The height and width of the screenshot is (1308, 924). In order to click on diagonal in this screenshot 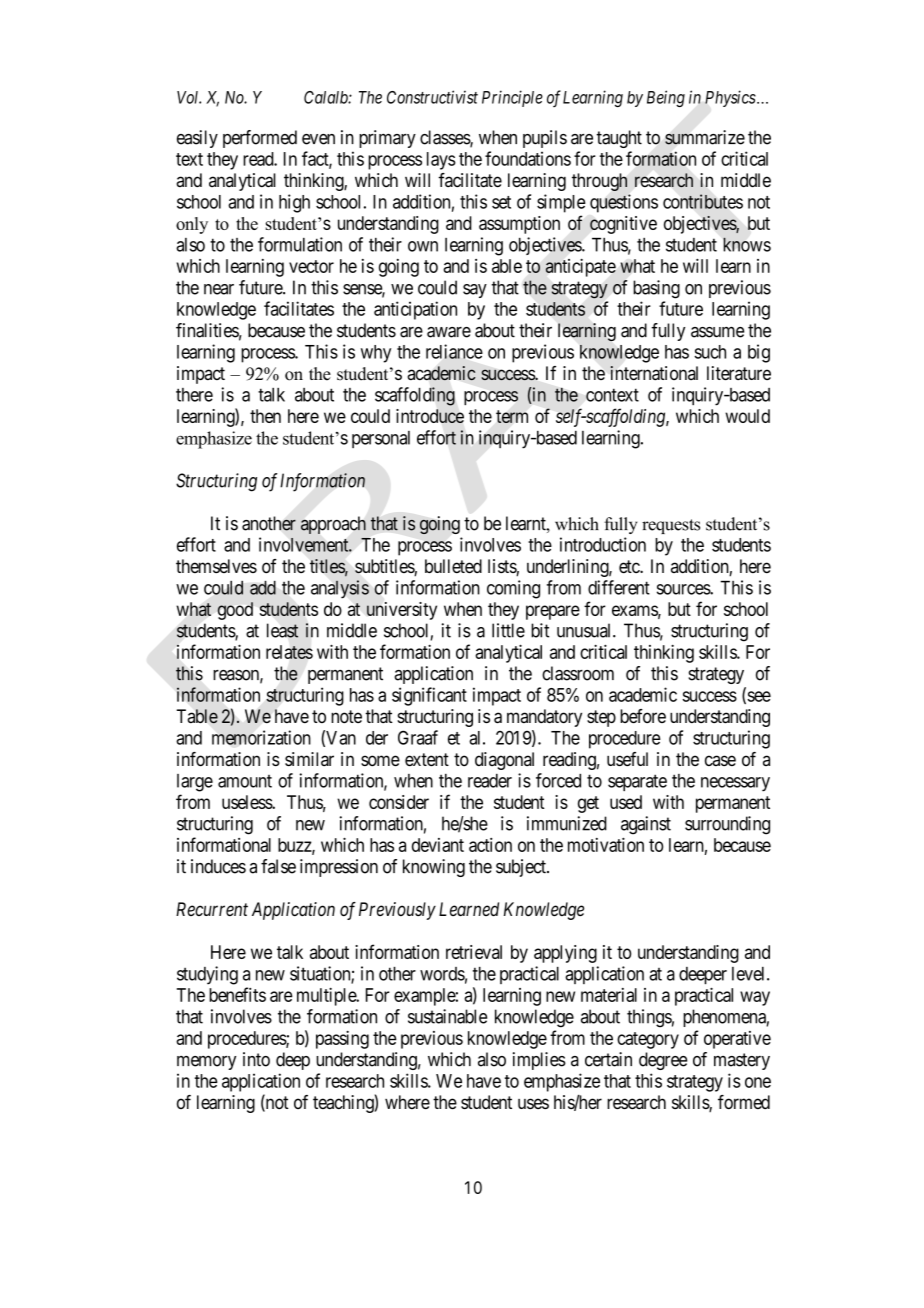, I will do `click(504, 761)`.
